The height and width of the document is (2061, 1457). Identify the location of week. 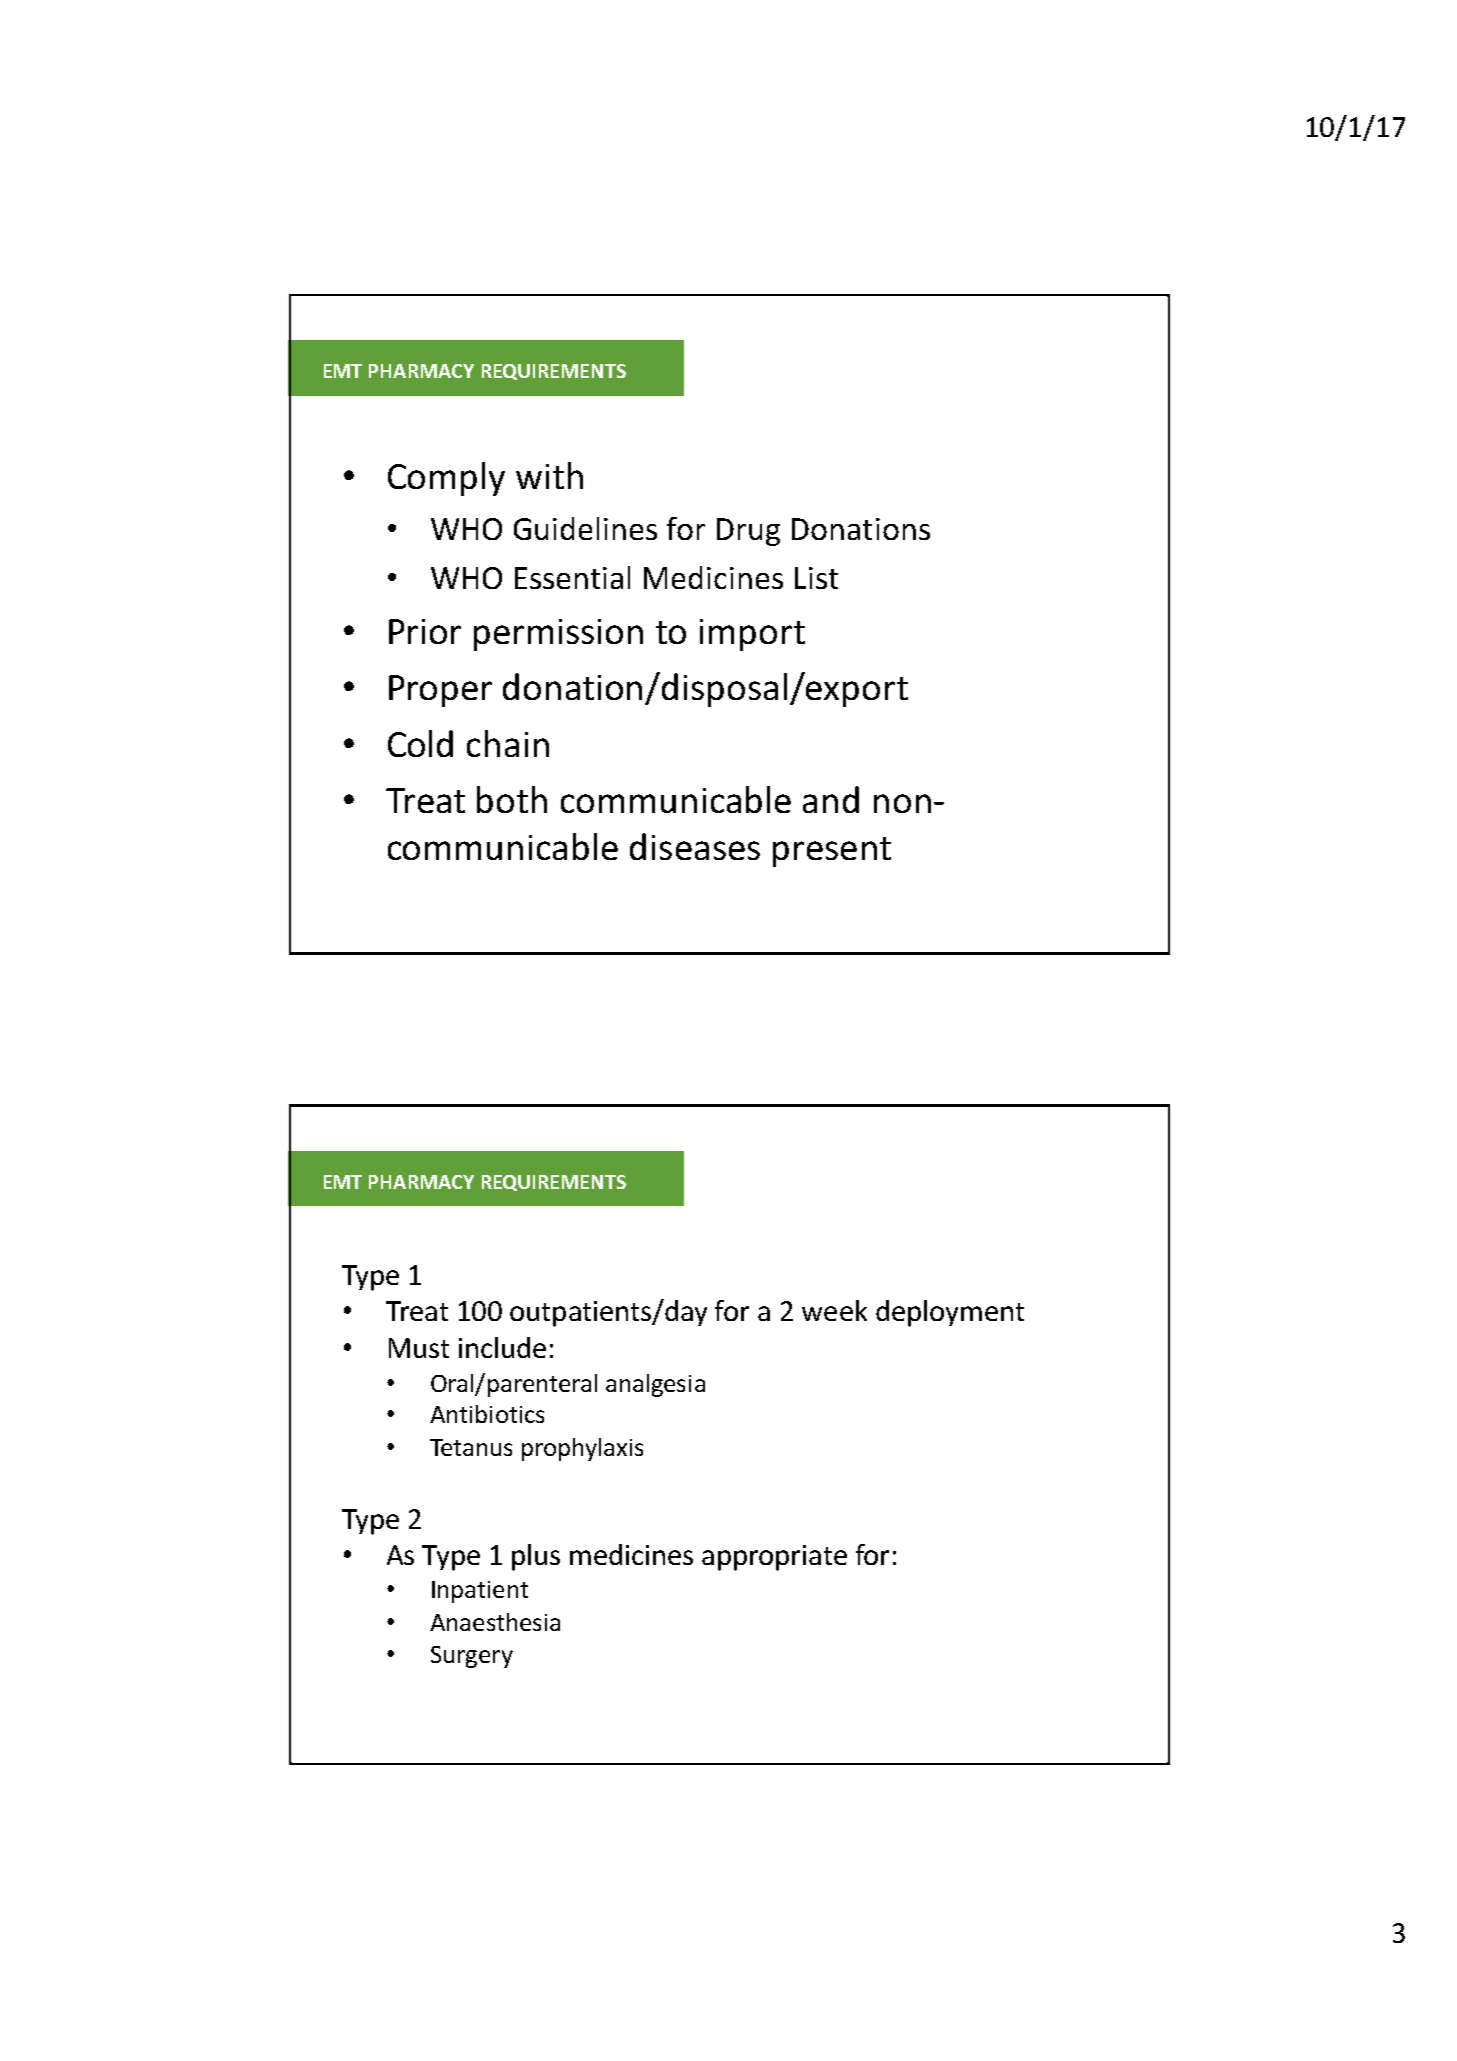
(834, 1310).
